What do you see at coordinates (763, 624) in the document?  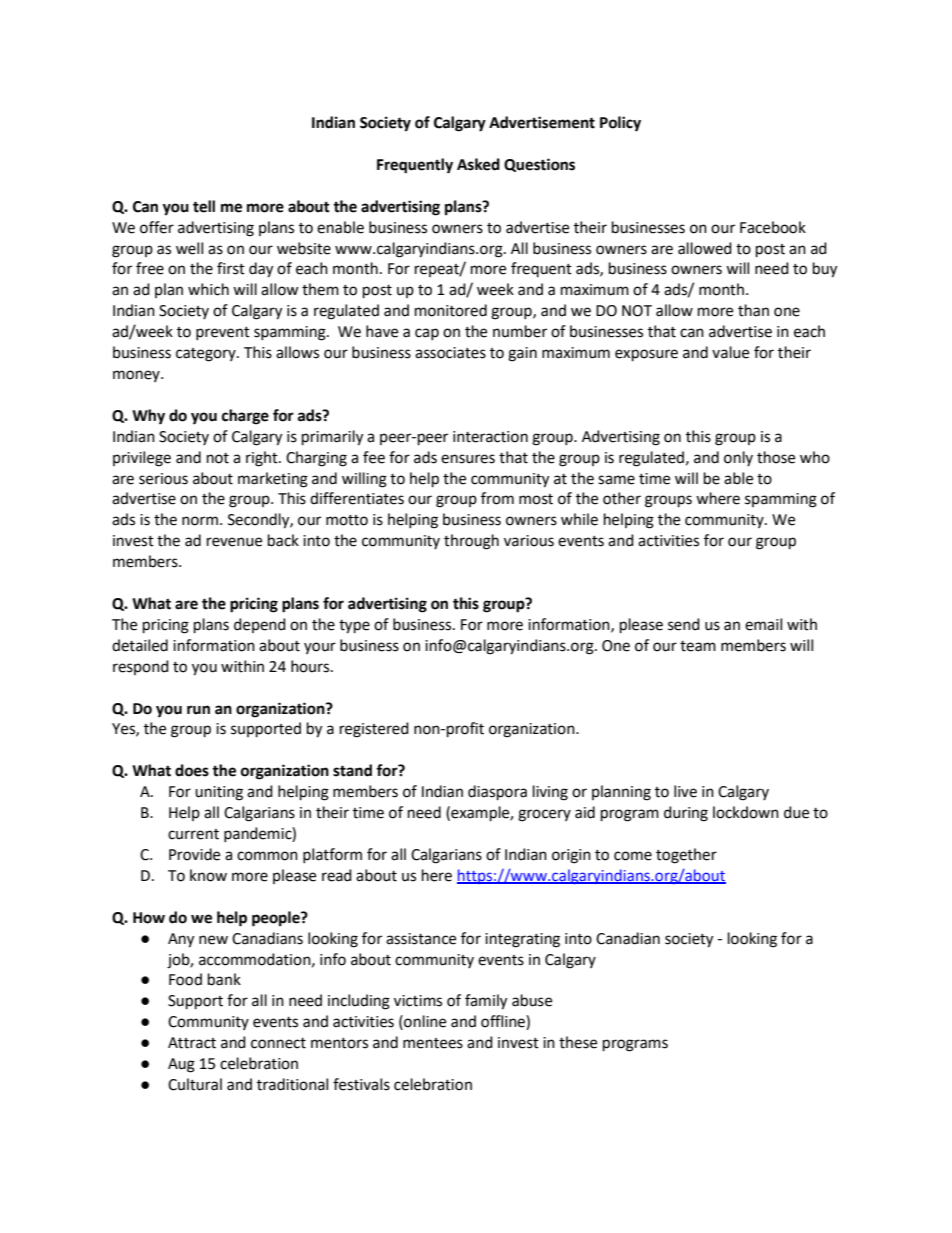 I see `email` at bounding box center [763, 624].
